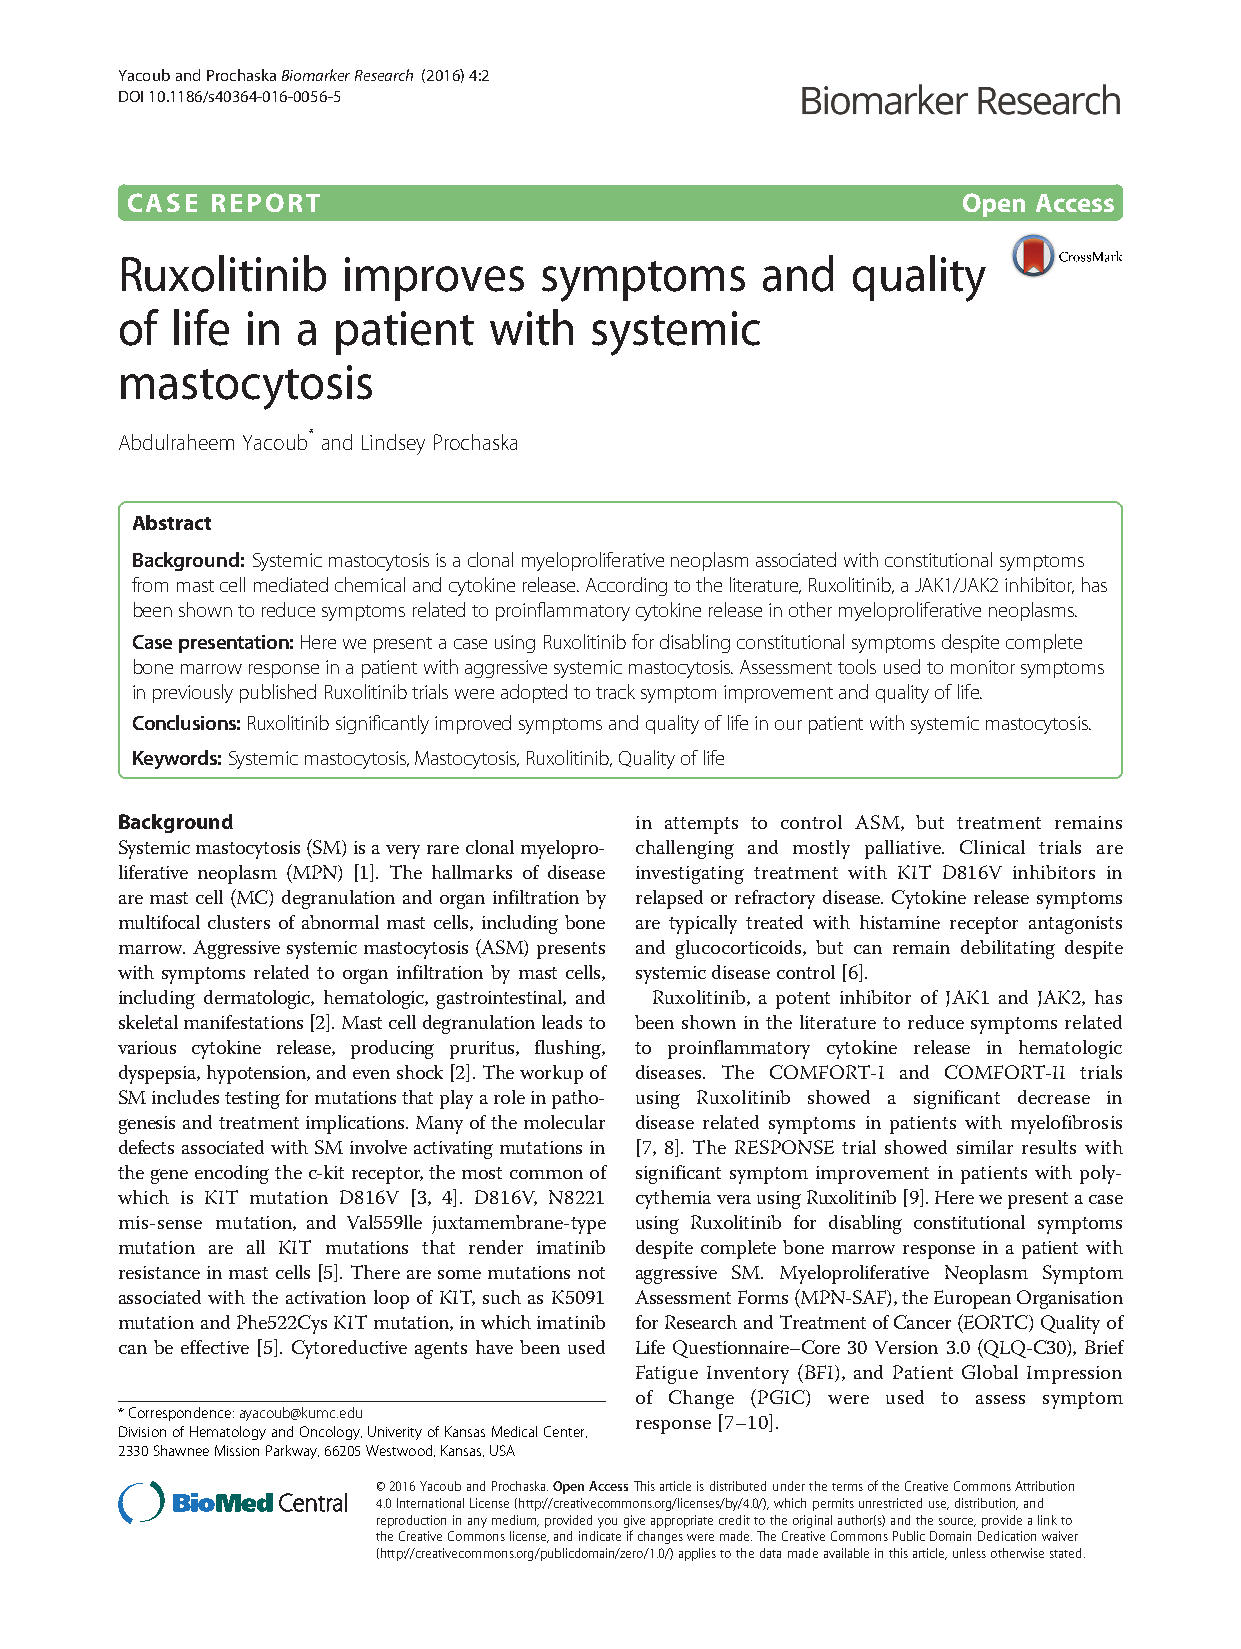 This page has height=1649, width=1241. Describe the element at coordinates (985, 1147) in the page. I see `similar` at that location.
